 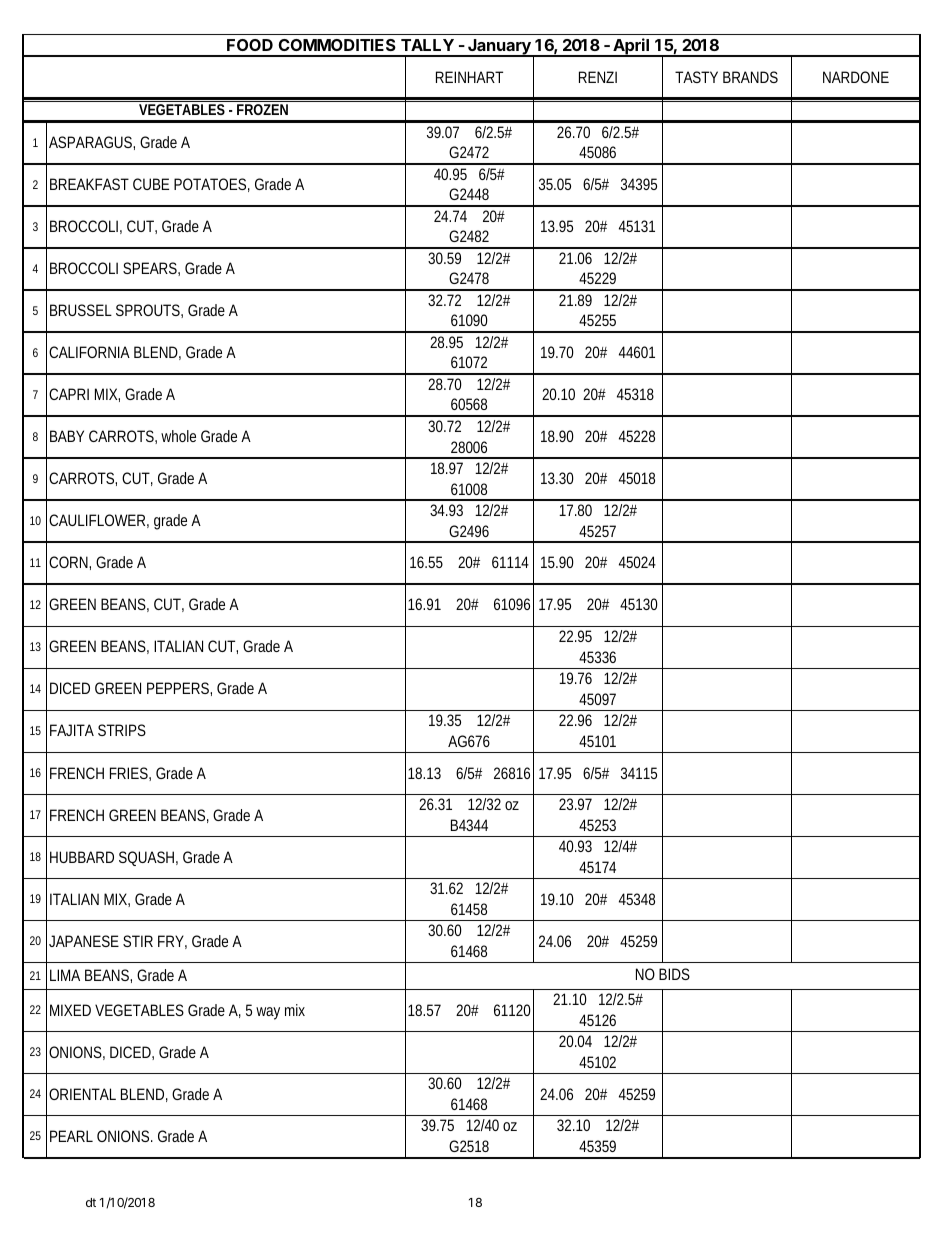 I want to click on FRY, so click(x=171, y=941).
